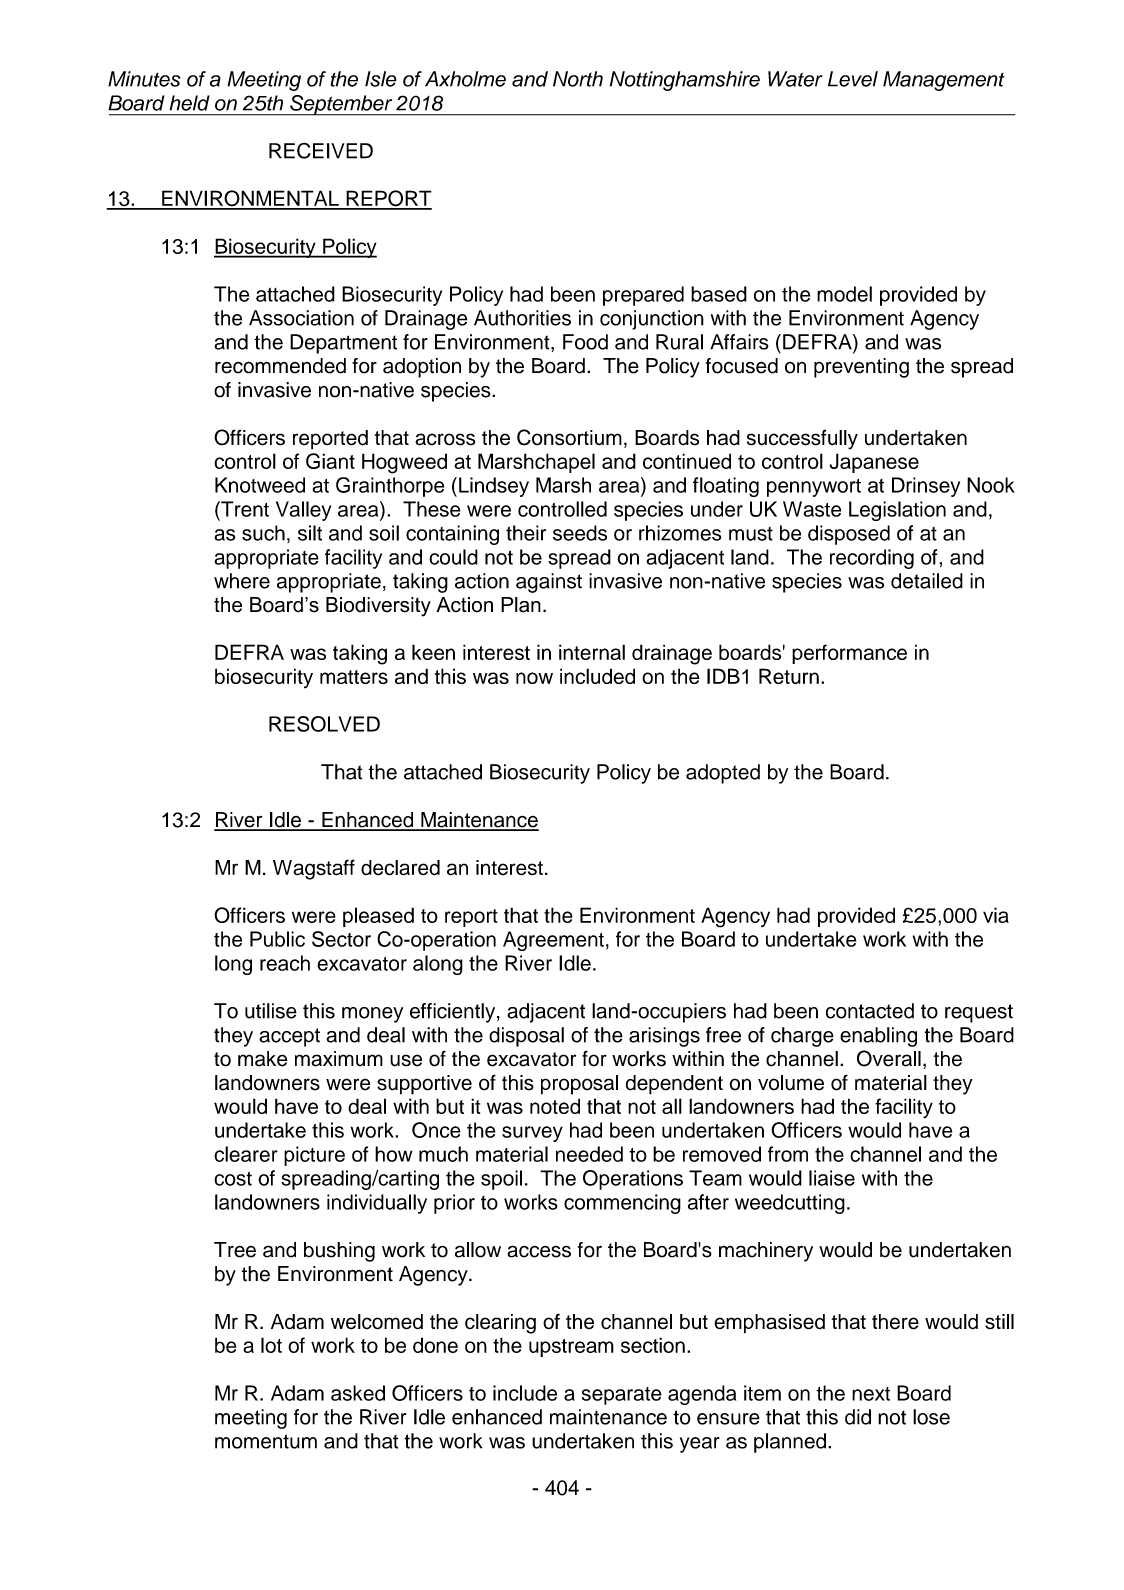 Image resolution: width=1124 pixels, height=1590 pixels. I want to click on Overall, so click(889, 1058).
